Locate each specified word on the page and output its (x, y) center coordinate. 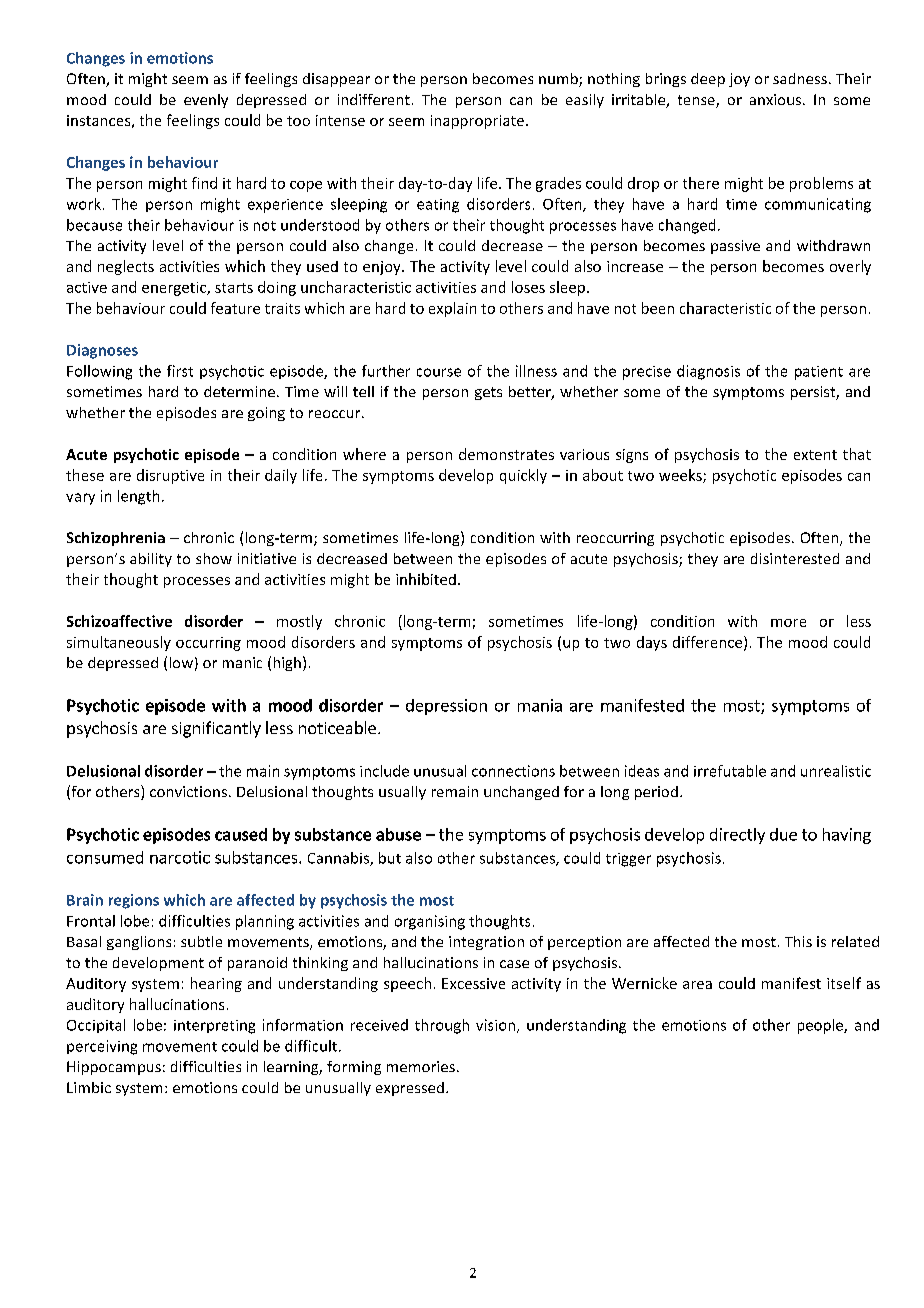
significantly (216, 729)
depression (446, 707)
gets (488, 393)
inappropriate (479, 122)
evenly (206, 101)
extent (815, 455)
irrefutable (730, 771)
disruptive (170, 476)
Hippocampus (114, 1068)
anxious (777, 99)
